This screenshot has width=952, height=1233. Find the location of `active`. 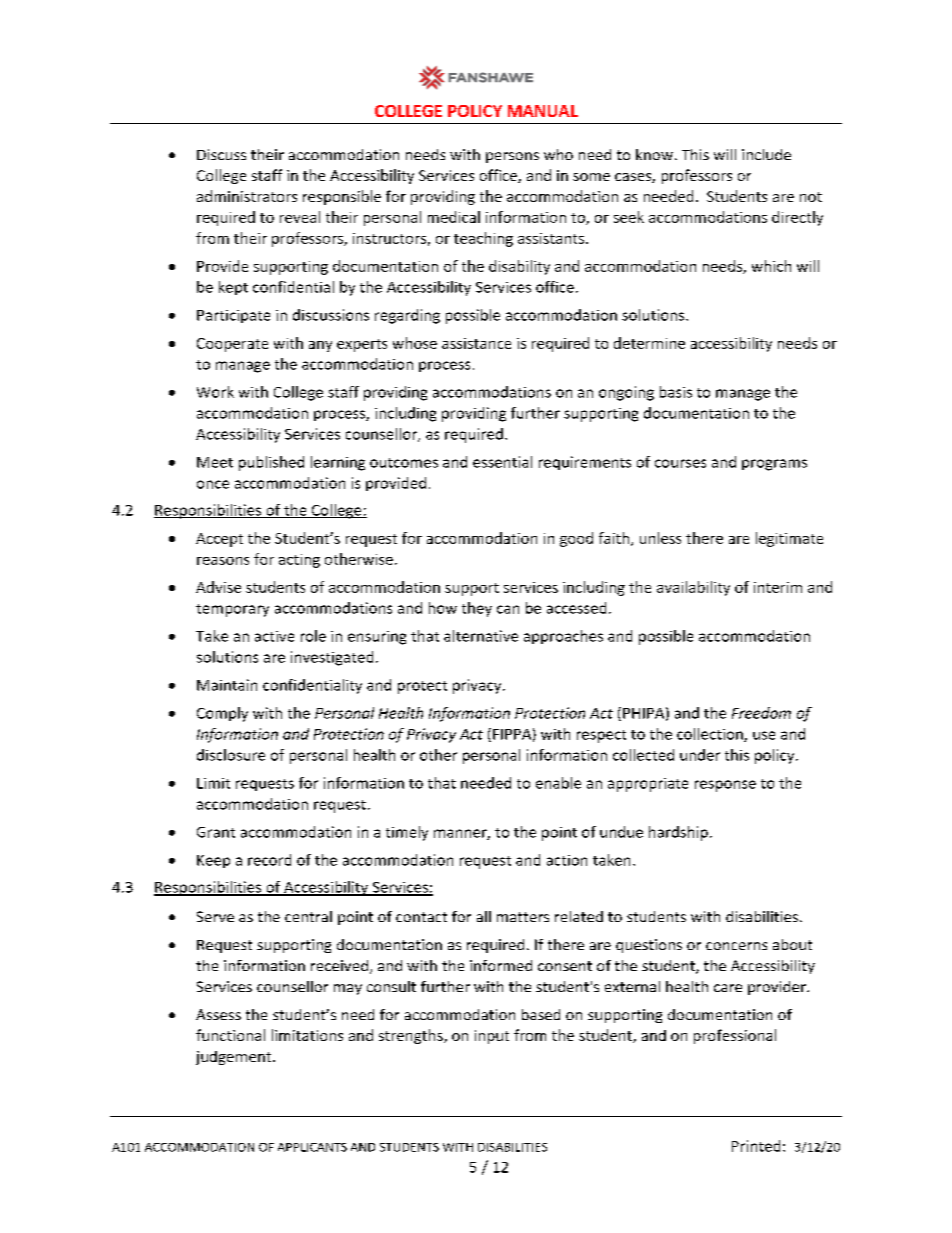

active is located at coordinates (274, 636).
